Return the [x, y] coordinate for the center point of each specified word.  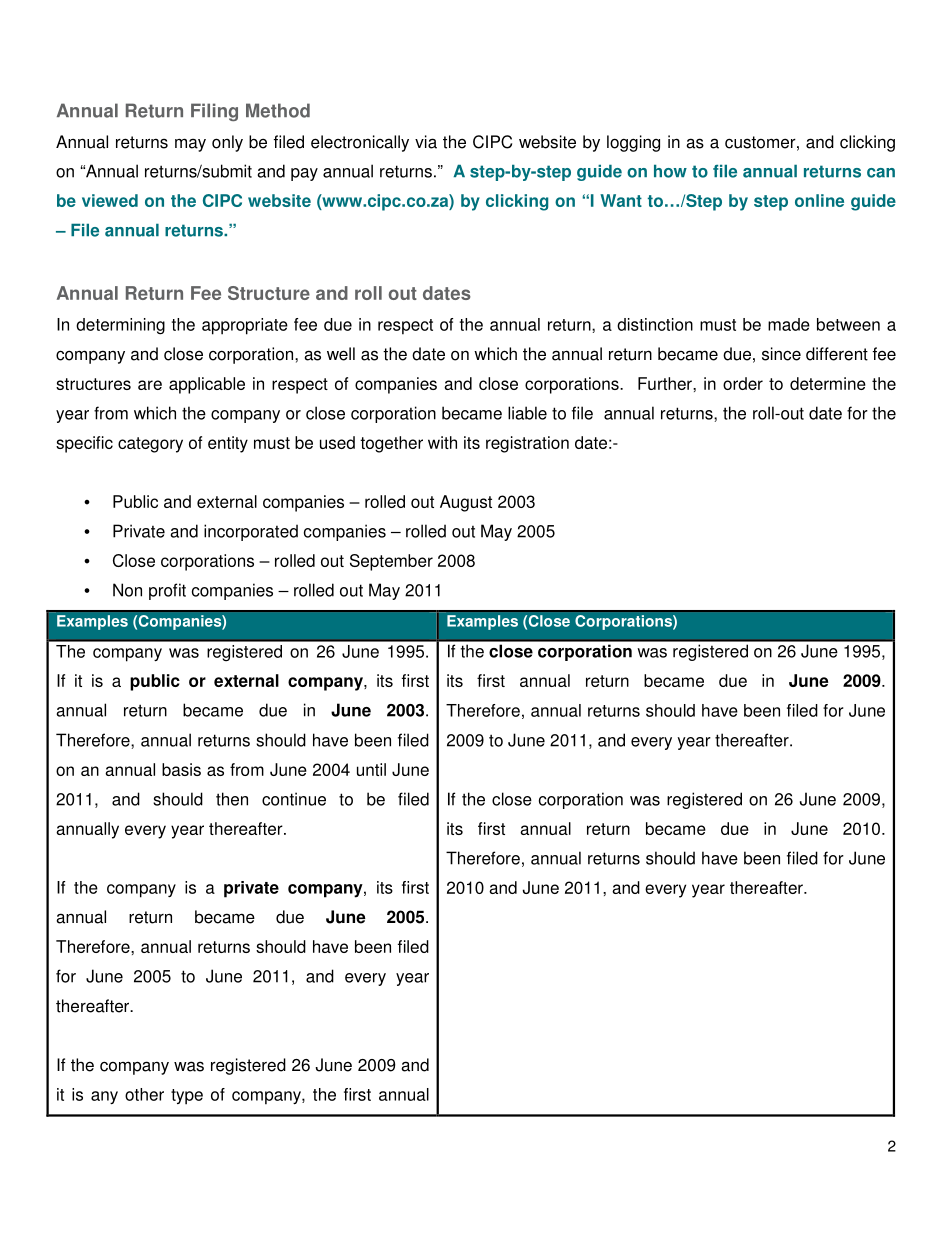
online [819, 200]
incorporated [251, 532]
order [743, 383]
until [371, 769]
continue [294, 799]
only [227, 143]
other [144, 1094]
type [187, 1097]
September [391, 562]
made [789, 324]
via [426, 142]
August [466, 503]
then [232, 799]
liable [527, 413]
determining [120, 326]
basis [181, 769]
